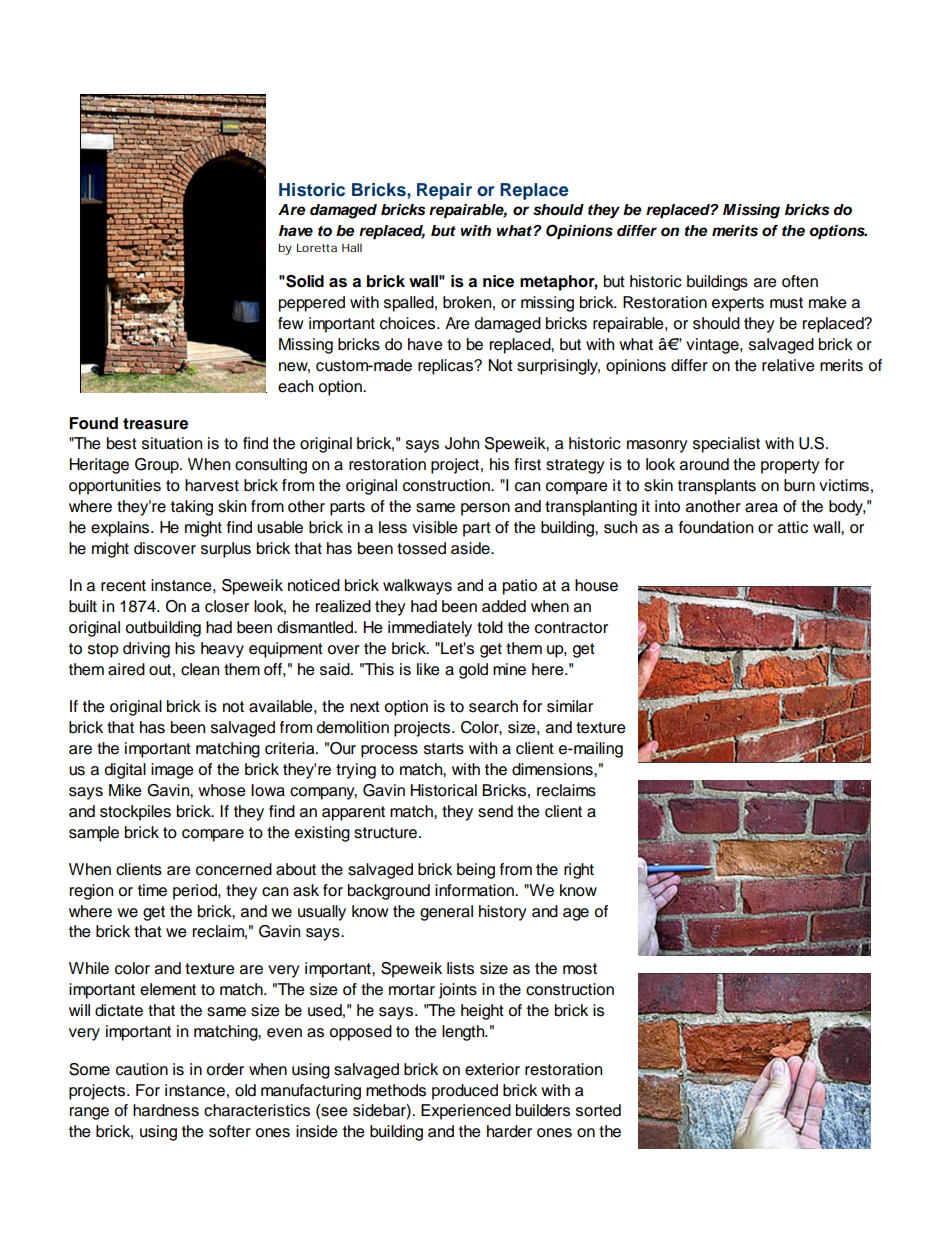  What do you see at coordinates (717, 487) in the screenshot?
I see `transplants` at bounding box center [717, 487].
